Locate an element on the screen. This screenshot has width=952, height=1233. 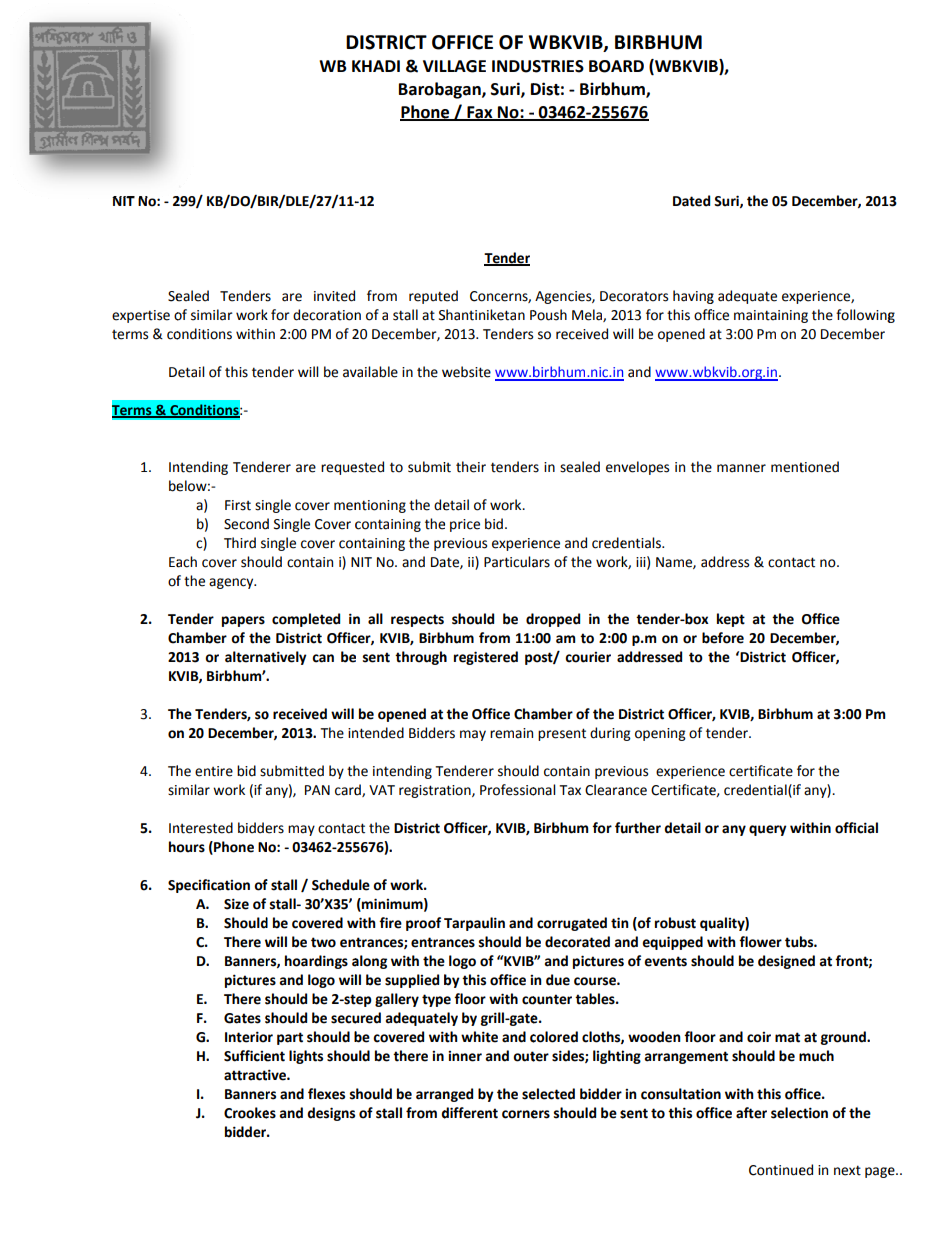
kept is located at coordinates (731, 620).
